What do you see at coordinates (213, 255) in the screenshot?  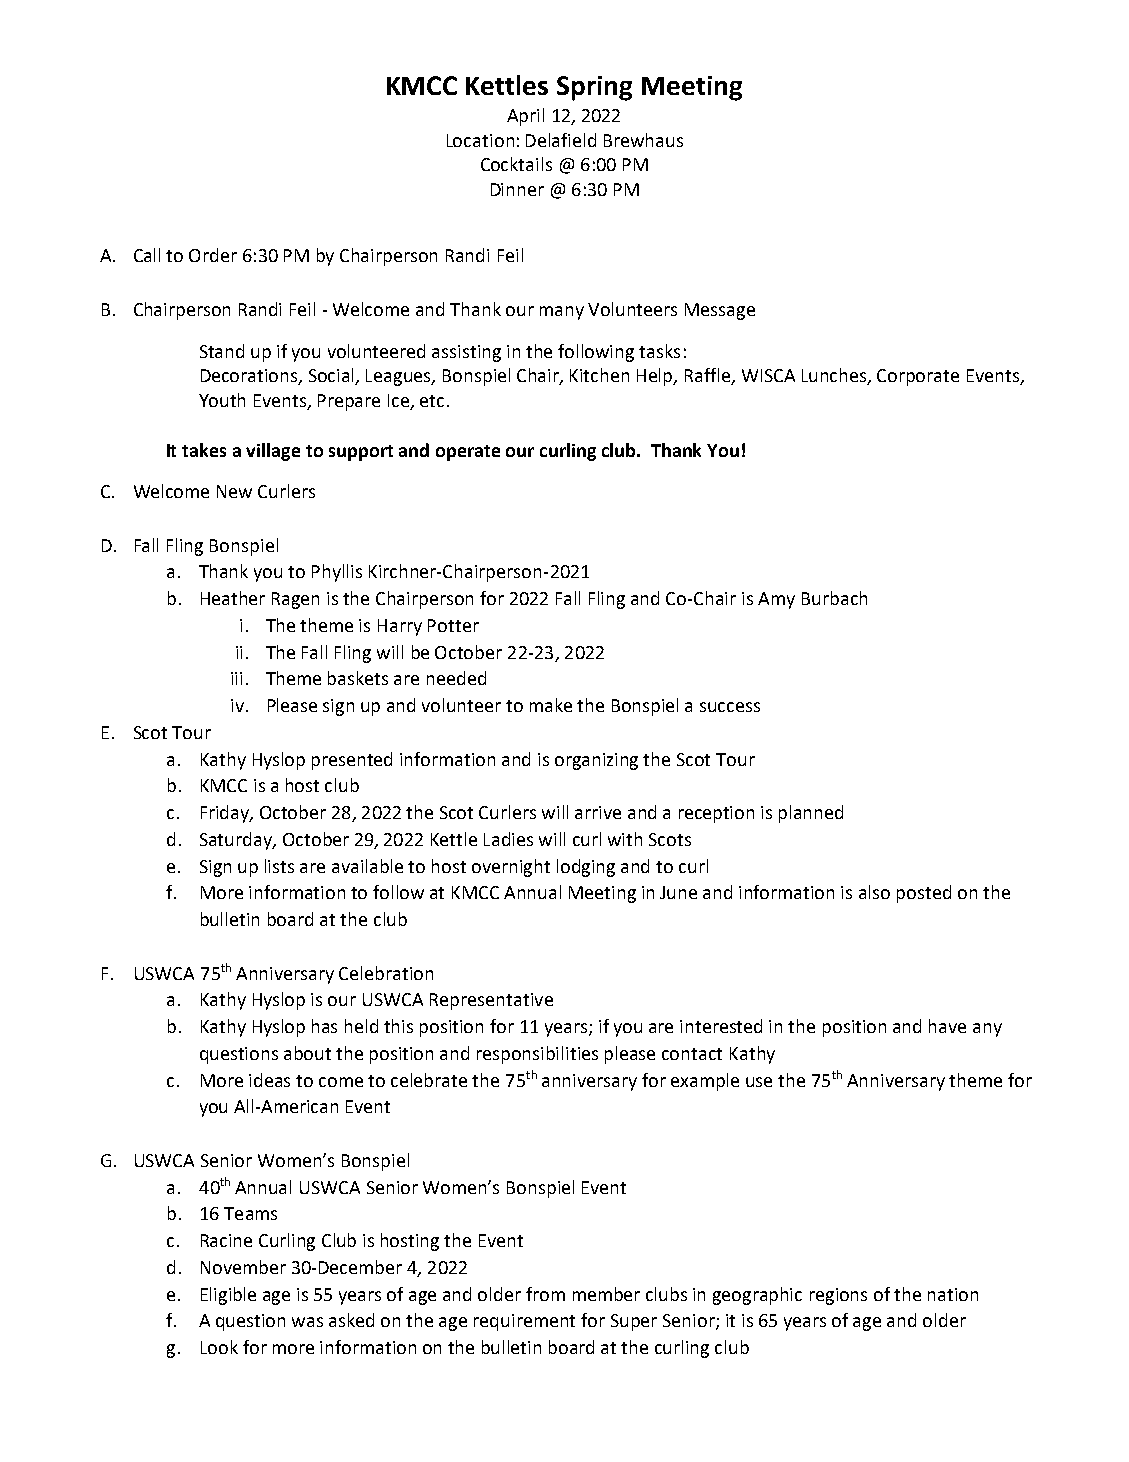 I see `Order` at bounding box center [213, 255].
